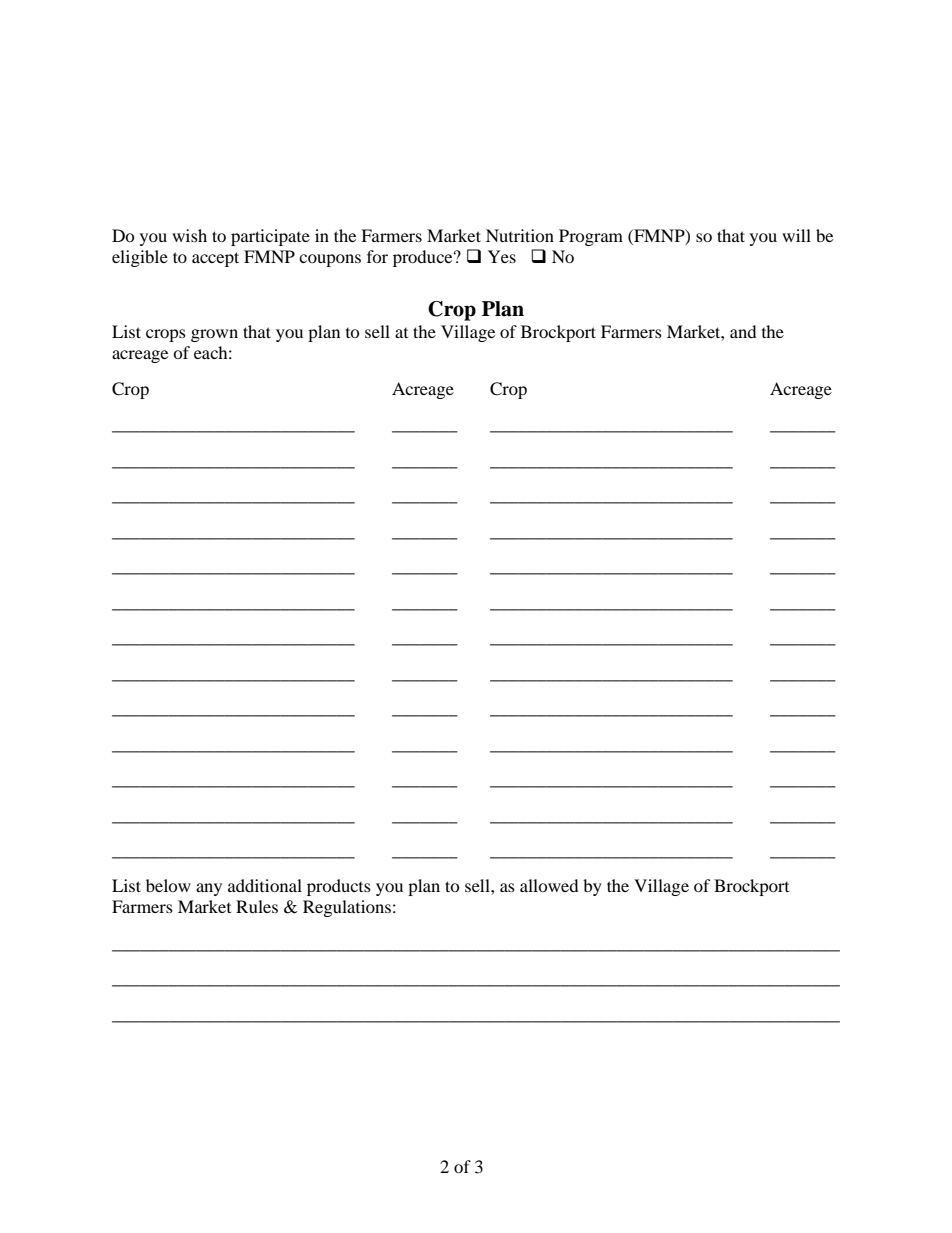 Image resolution: width=952 pixels, height=1233 pixels. I want to click on products, so click(339, 887).
